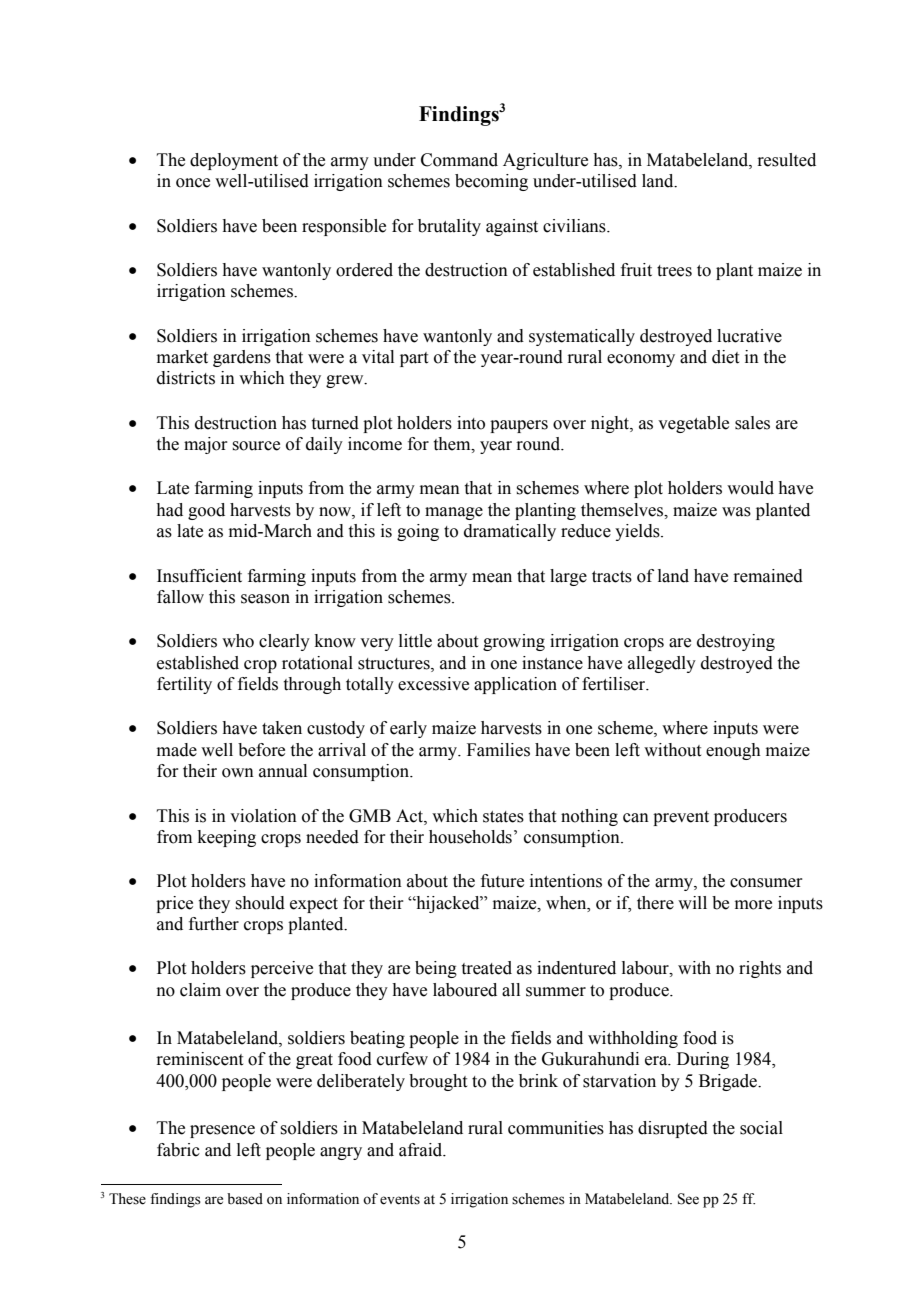  What do you see at coordinates (184, 685) in the image?
I see `fertility` at bounding box center [184, 685].
